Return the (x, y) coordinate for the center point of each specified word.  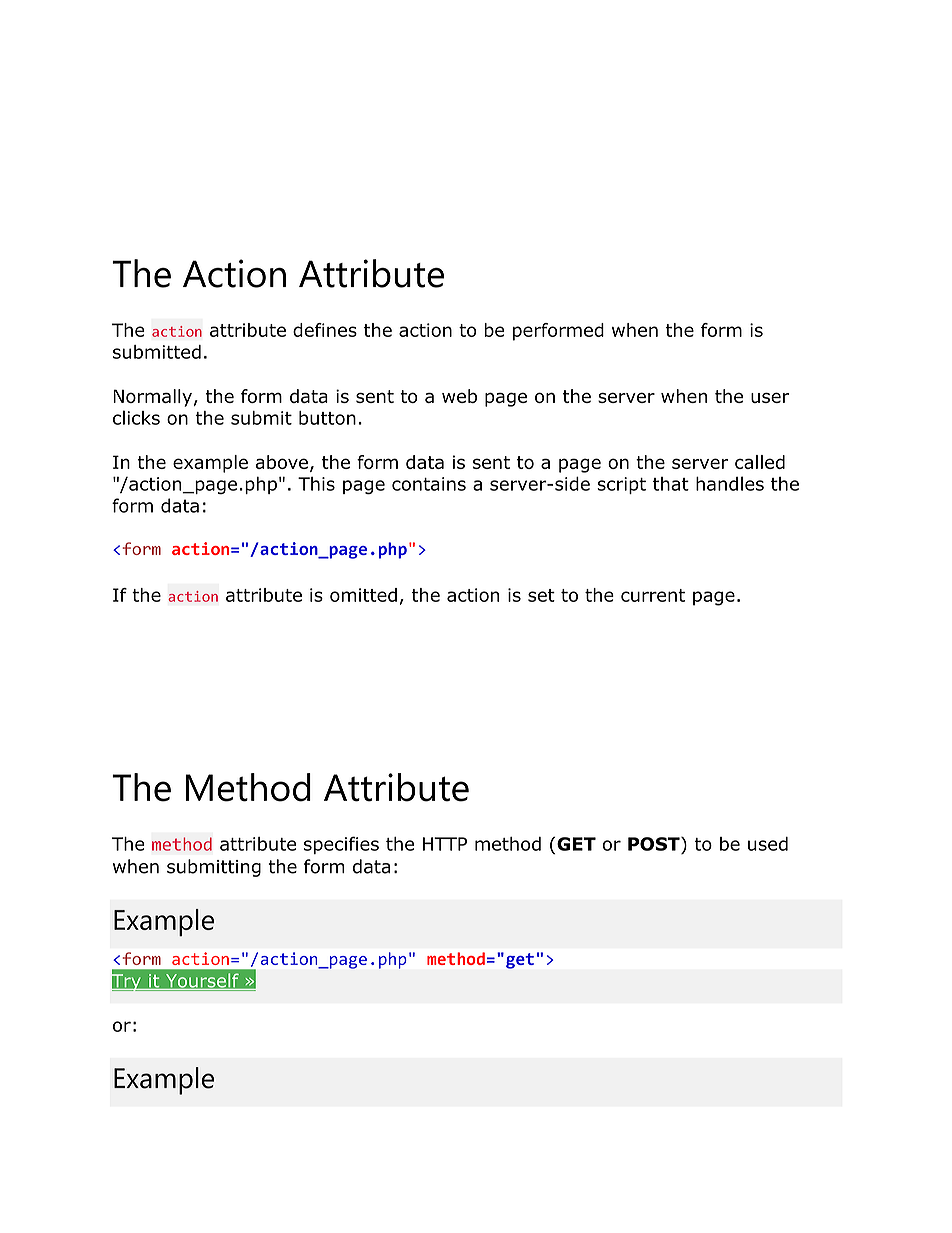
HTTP (445, 844)
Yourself (202, 982)
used (768, 844)
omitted (363, 595)
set (541, 595)
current (653, 595)
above (282, 462)
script (621, 485)
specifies (341, 845)
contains (429, 484)
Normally (152, 398)
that (671, 484)
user (770, 397)
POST (655, 844)
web (459, 396)
